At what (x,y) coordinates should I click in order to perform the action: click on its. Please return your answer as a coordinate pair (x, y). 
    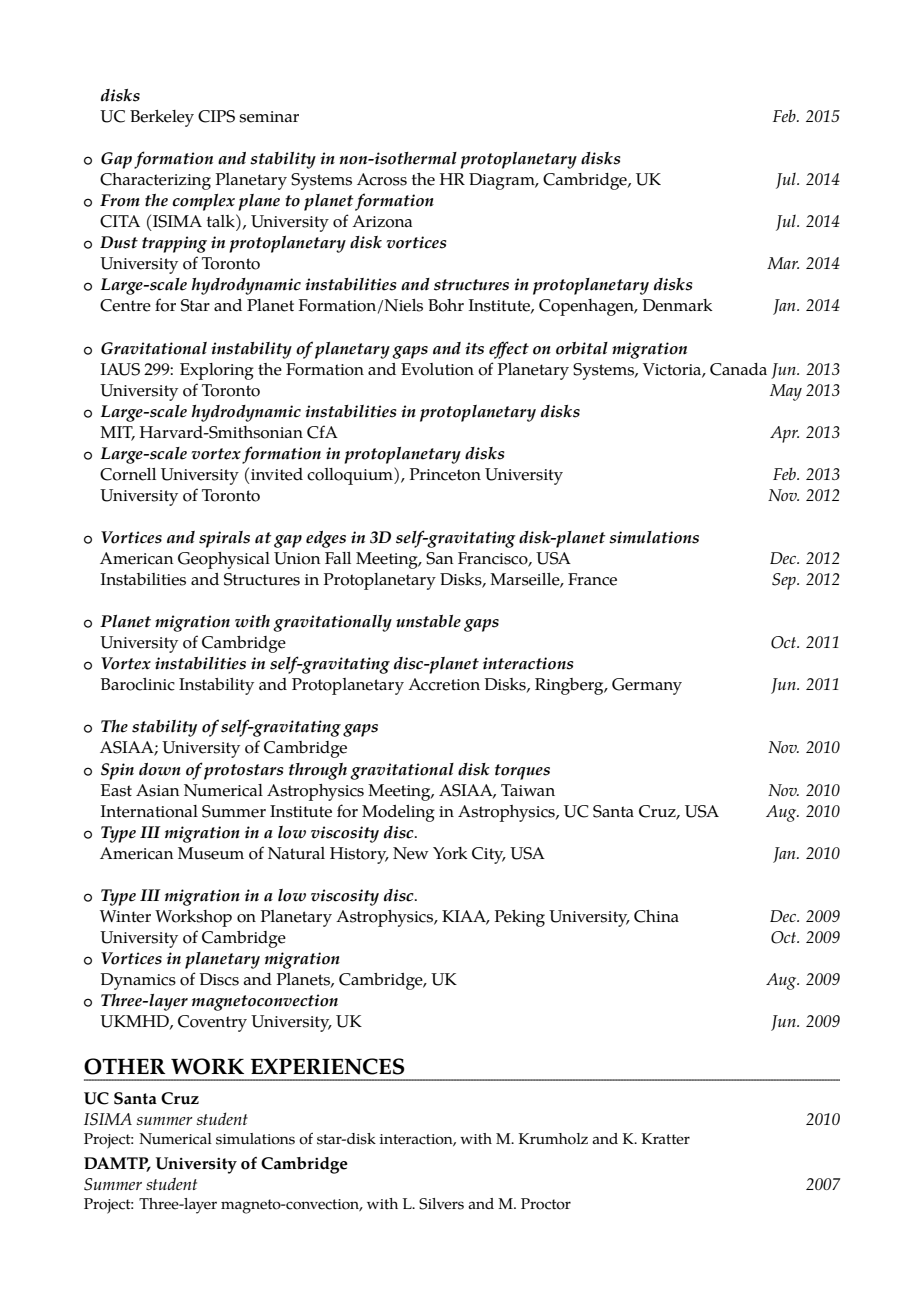
    Looking at the image, I should click on (474, 348).
